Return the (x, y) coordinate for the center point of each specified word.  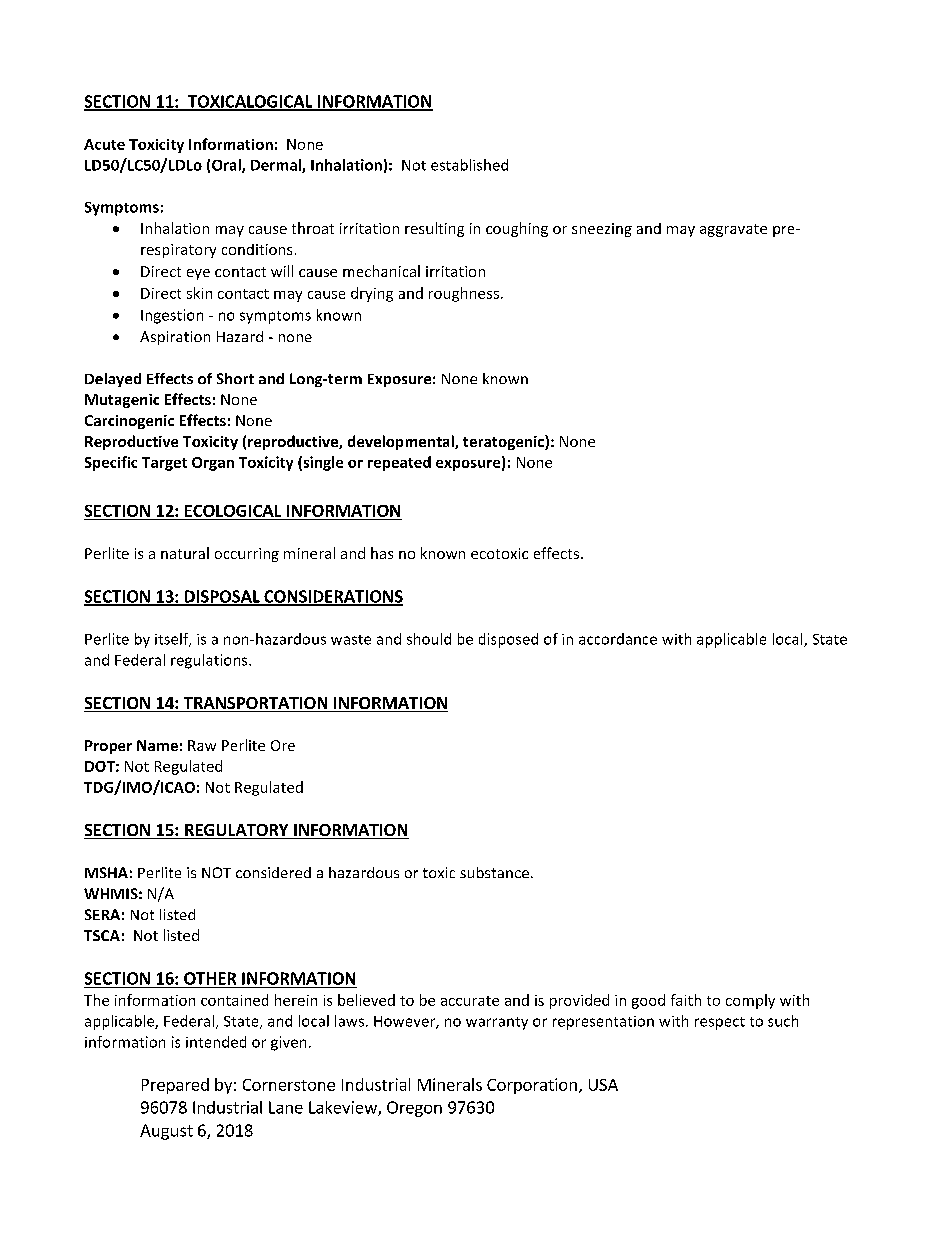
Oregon (414, 1109)
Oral (227, 166)
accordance (618, 639)
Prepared (175, 1086)
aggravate (733, 230)
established (469, 165)
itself (173, 640)
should (429, 639)
